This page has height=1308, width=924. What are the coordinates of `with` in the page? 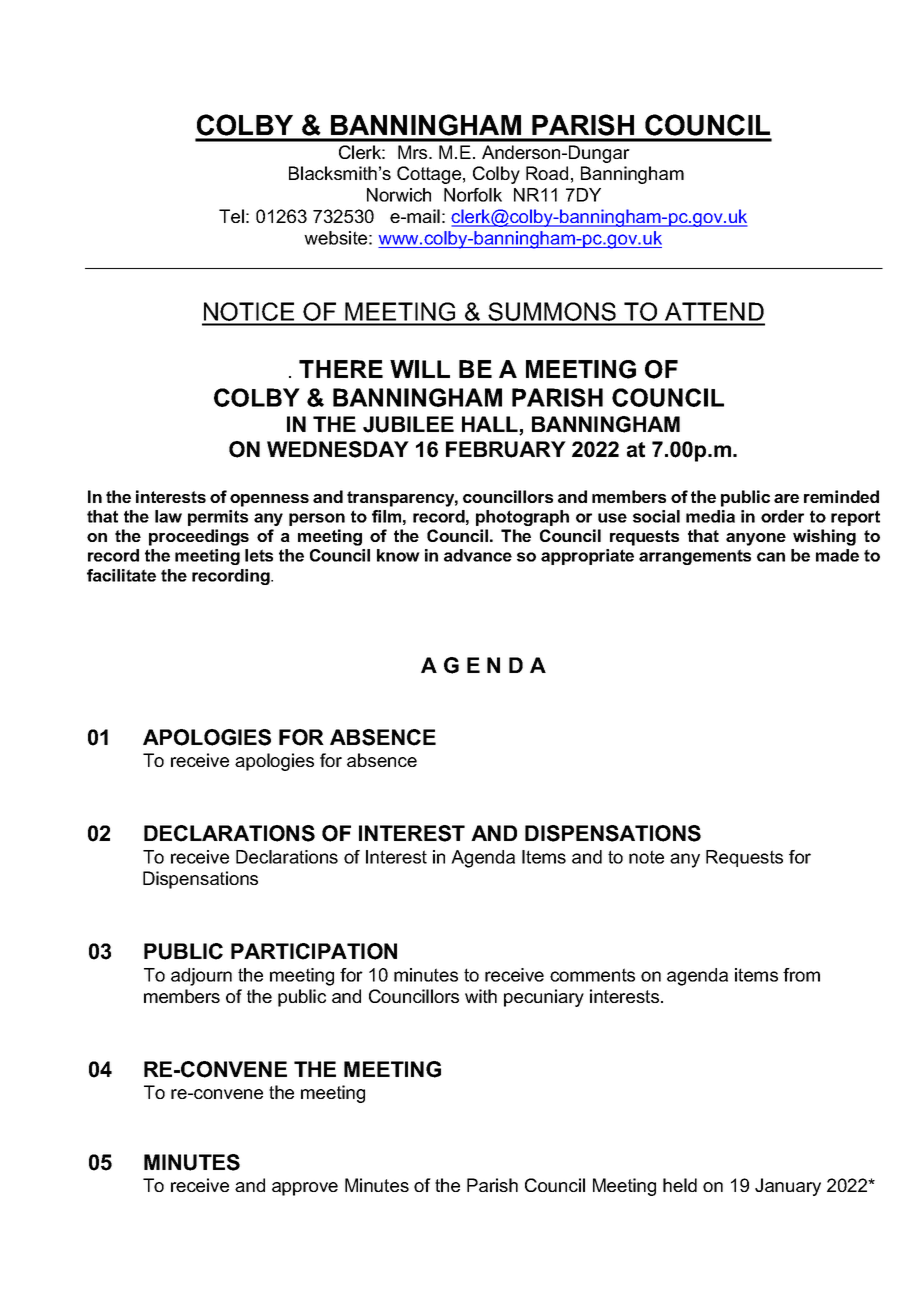 It's located at (481, 996).
